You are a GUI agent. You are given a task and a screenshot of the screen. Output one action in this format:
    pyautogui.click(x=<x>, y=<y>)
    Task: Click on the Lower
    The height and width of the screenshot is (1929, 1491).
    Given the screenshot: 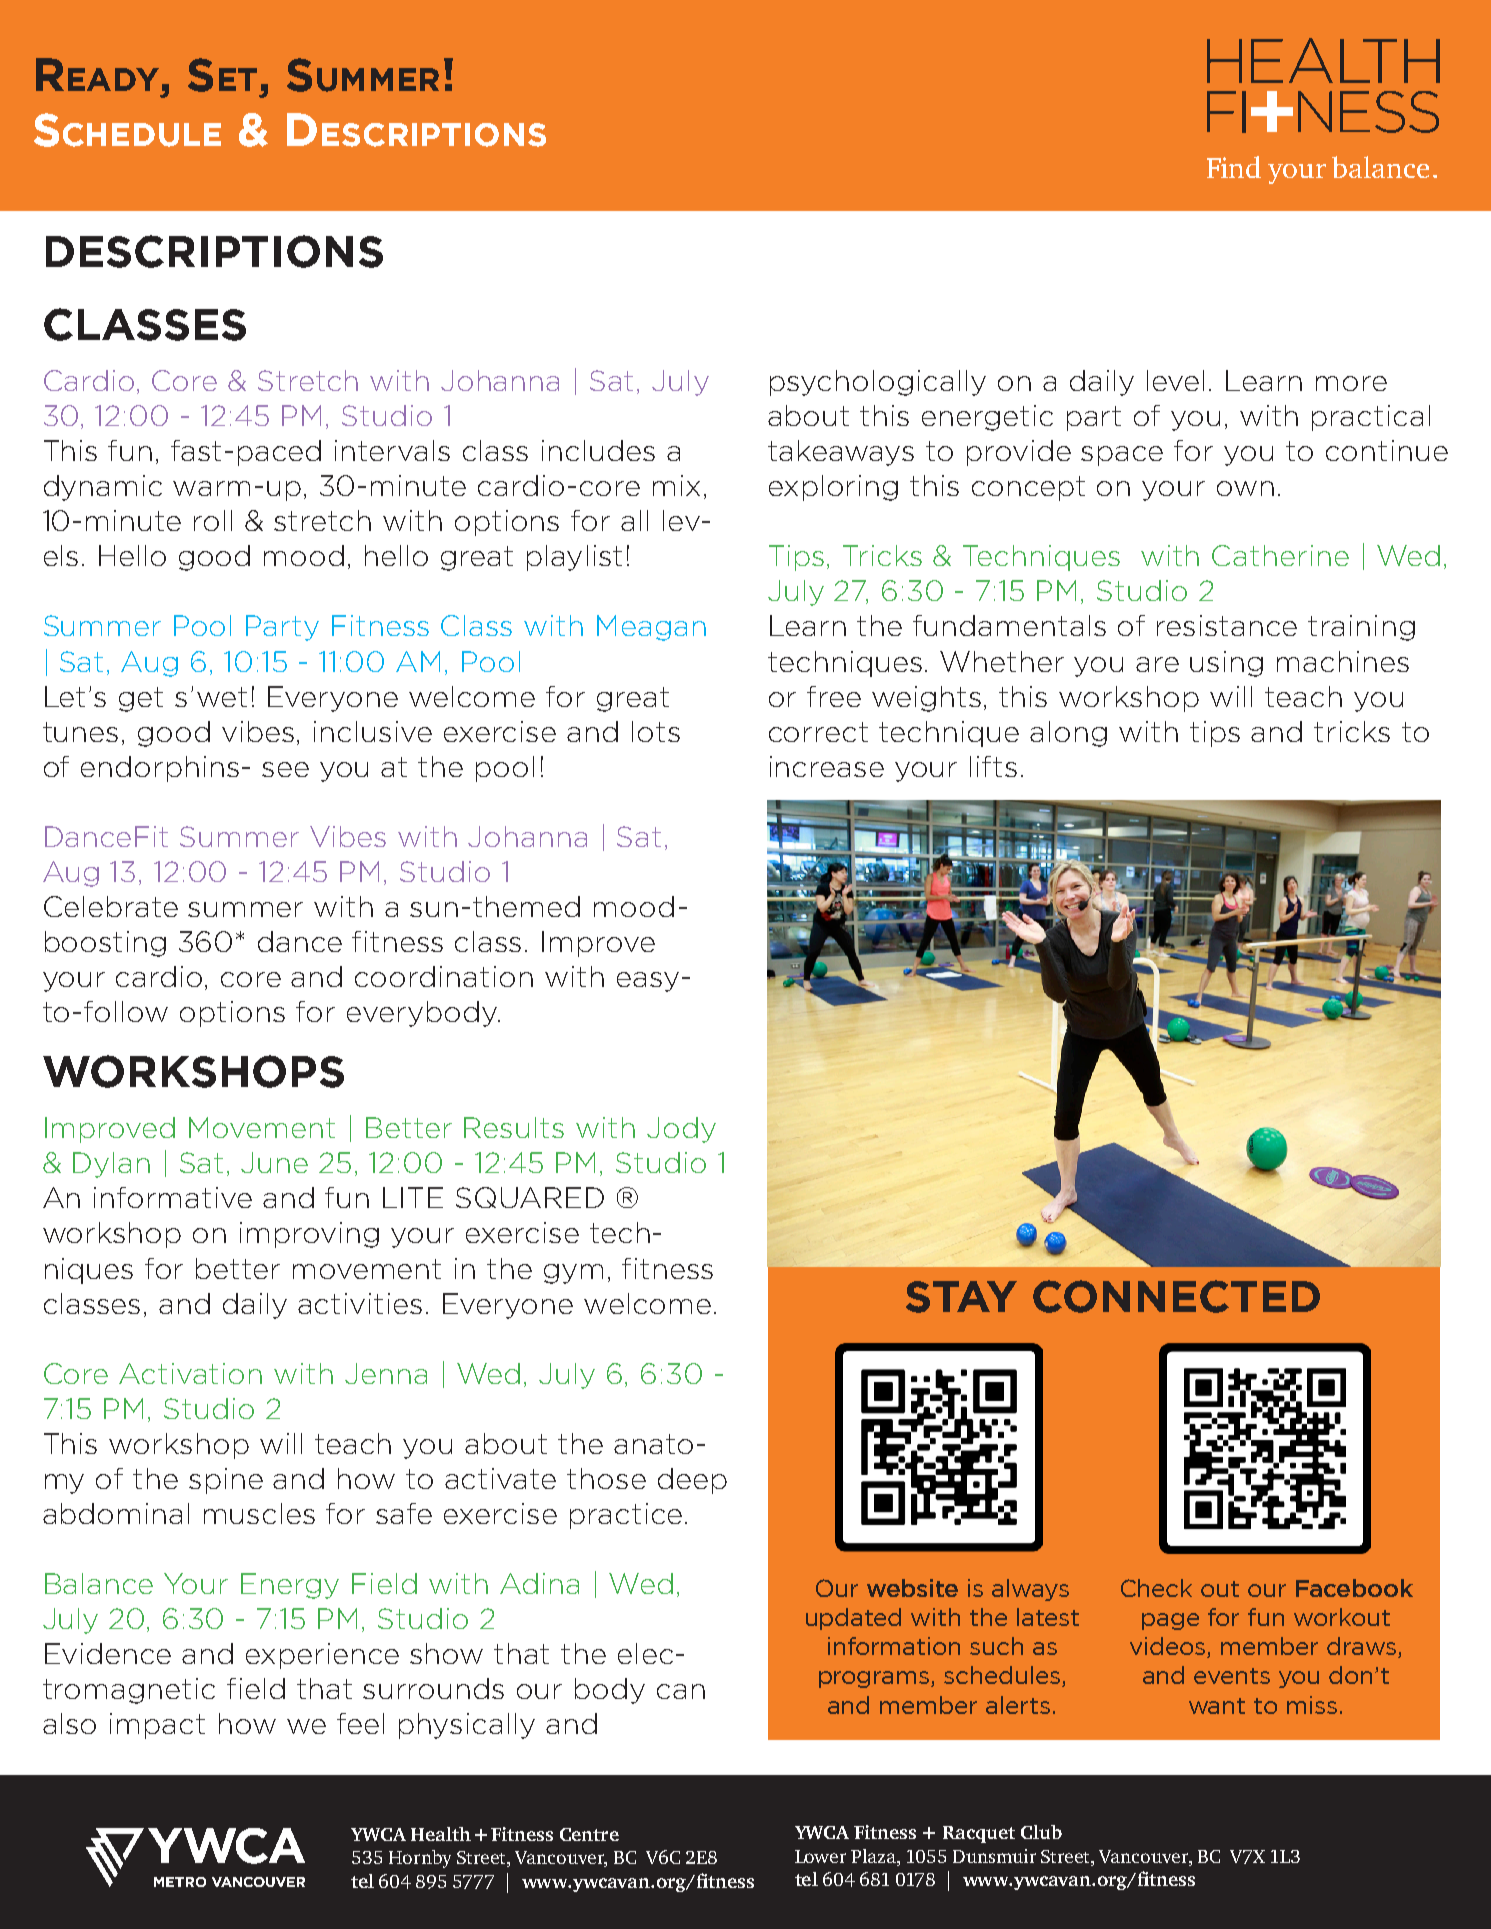 What is the action you would take?
    pyautogui.click(x=820, y=1856)
